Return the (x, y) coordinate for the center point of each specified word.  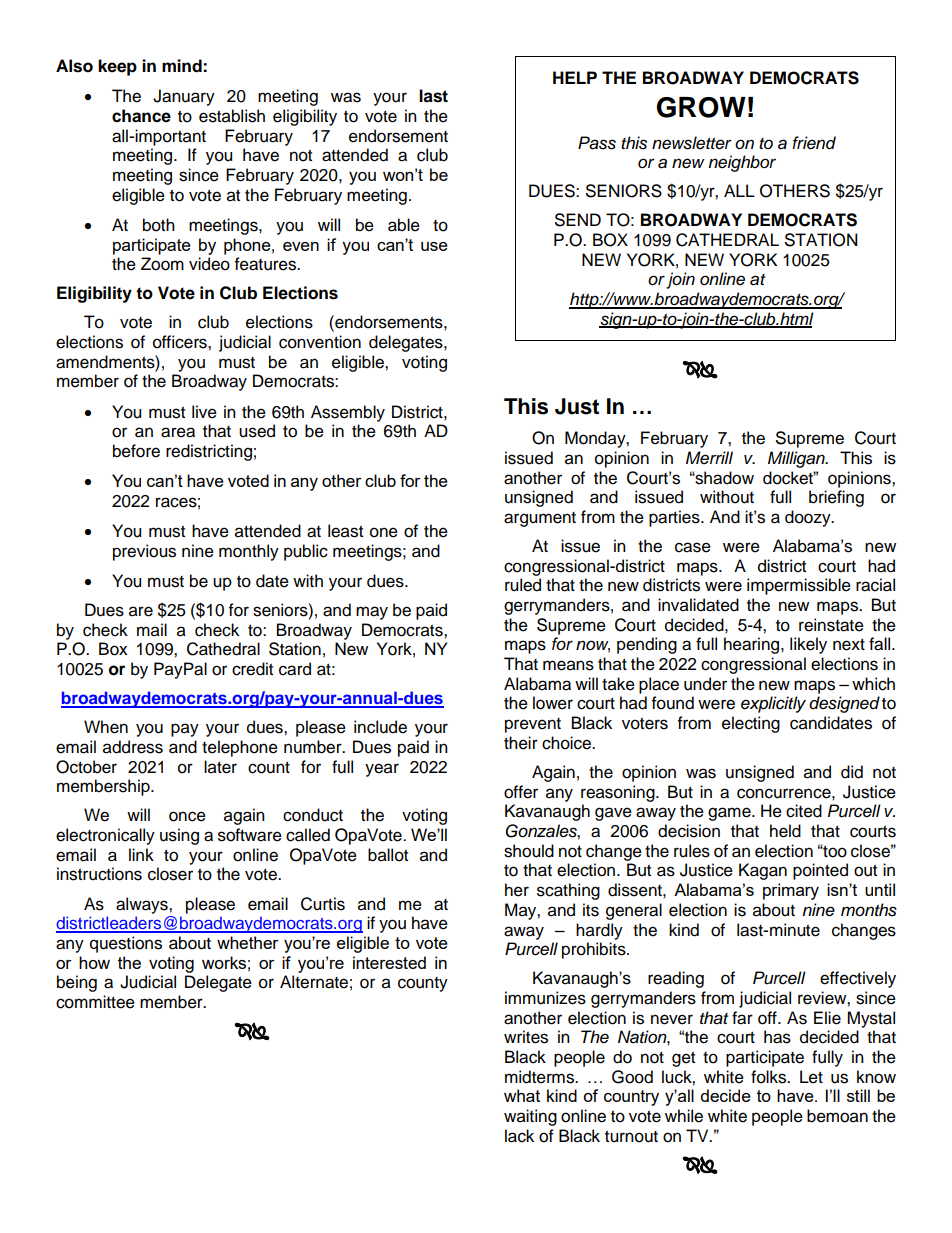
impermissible (799, 586)
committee (95, 1002)
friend (814, 143)
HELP (575, 77)
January (184, 97)
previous (144, 552)
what (522, 1095)
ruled (523, 585)
